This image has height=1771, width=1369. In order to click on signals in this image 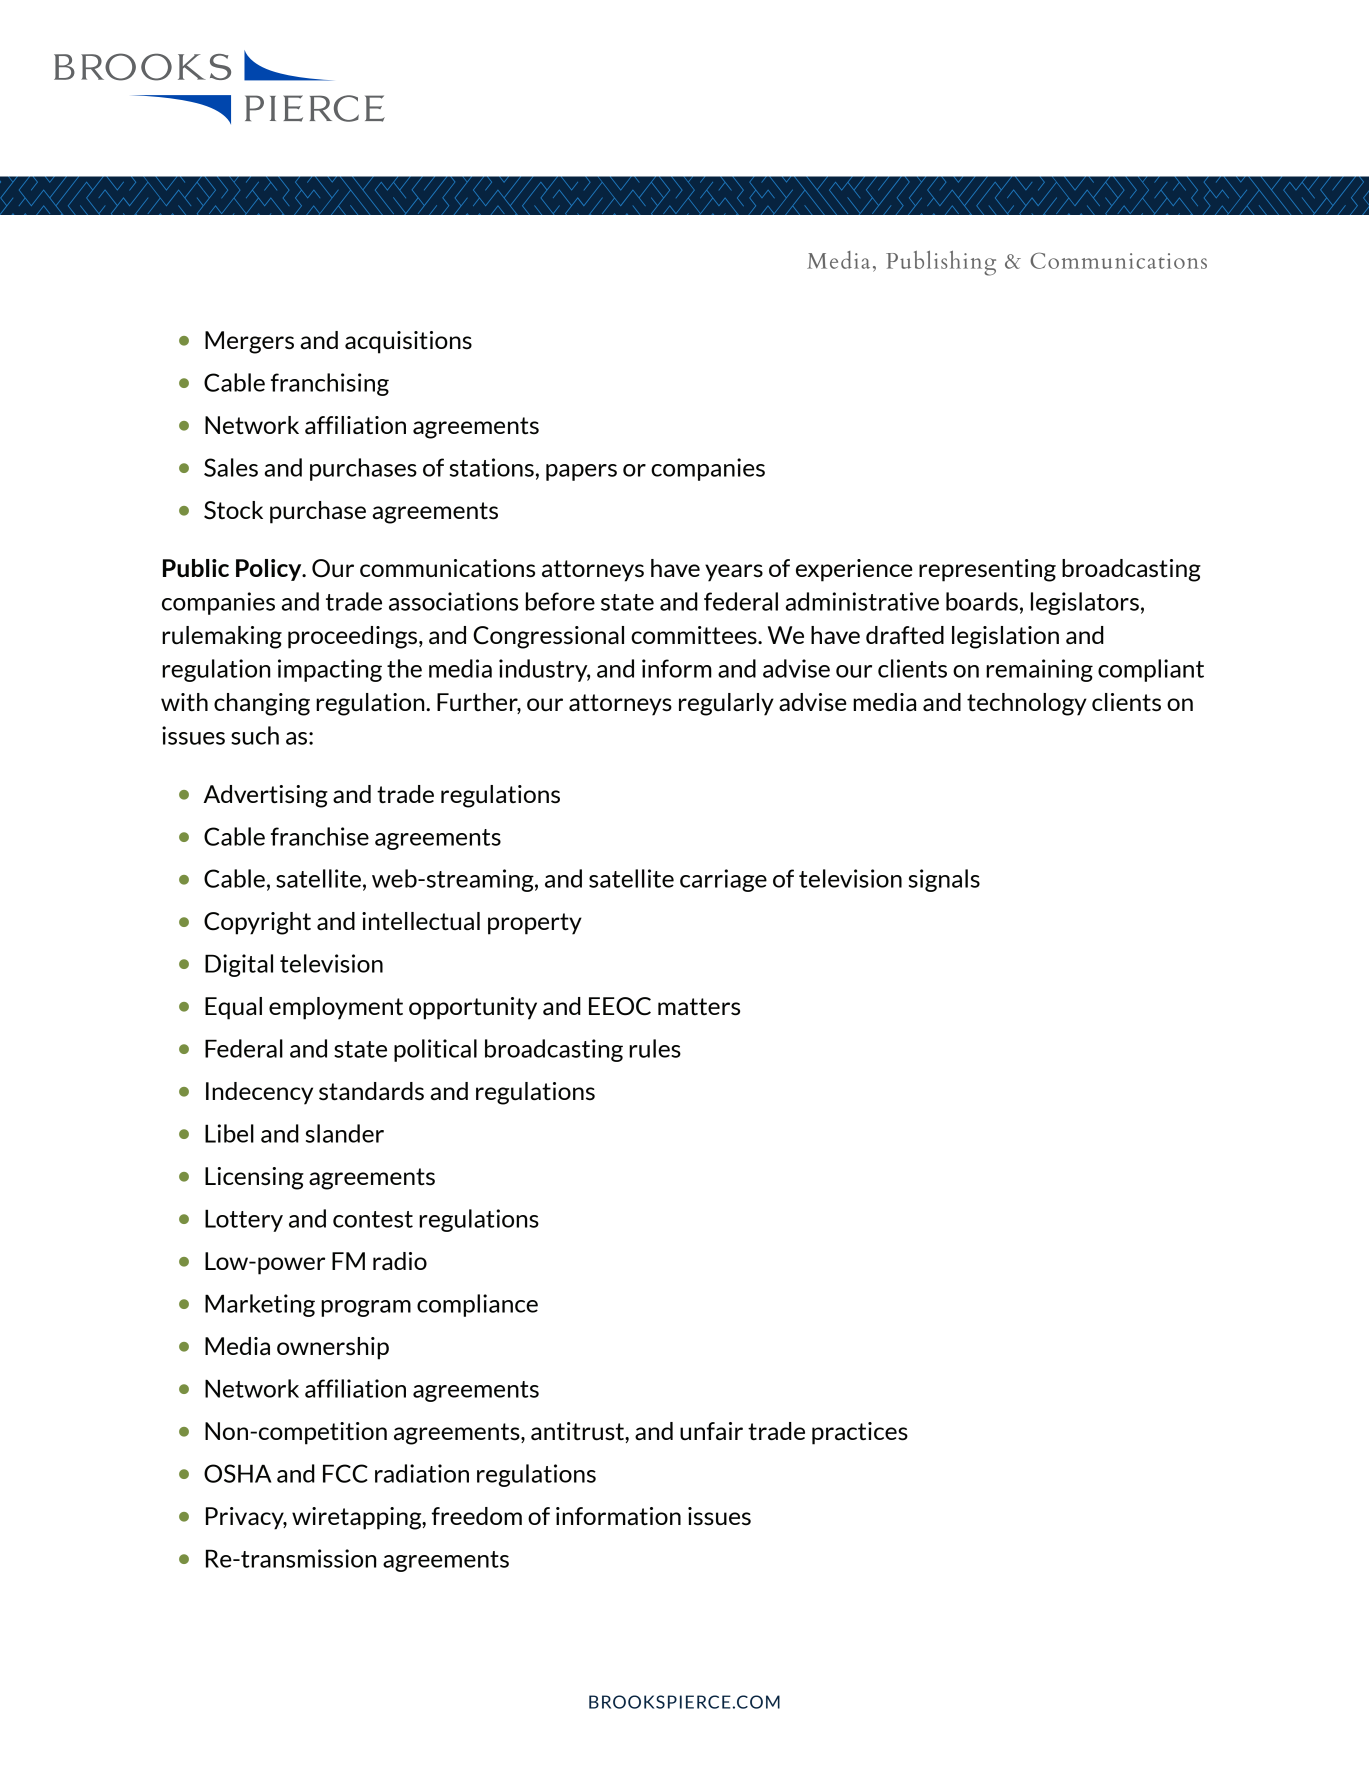, I will do `click(944, 880)`.
